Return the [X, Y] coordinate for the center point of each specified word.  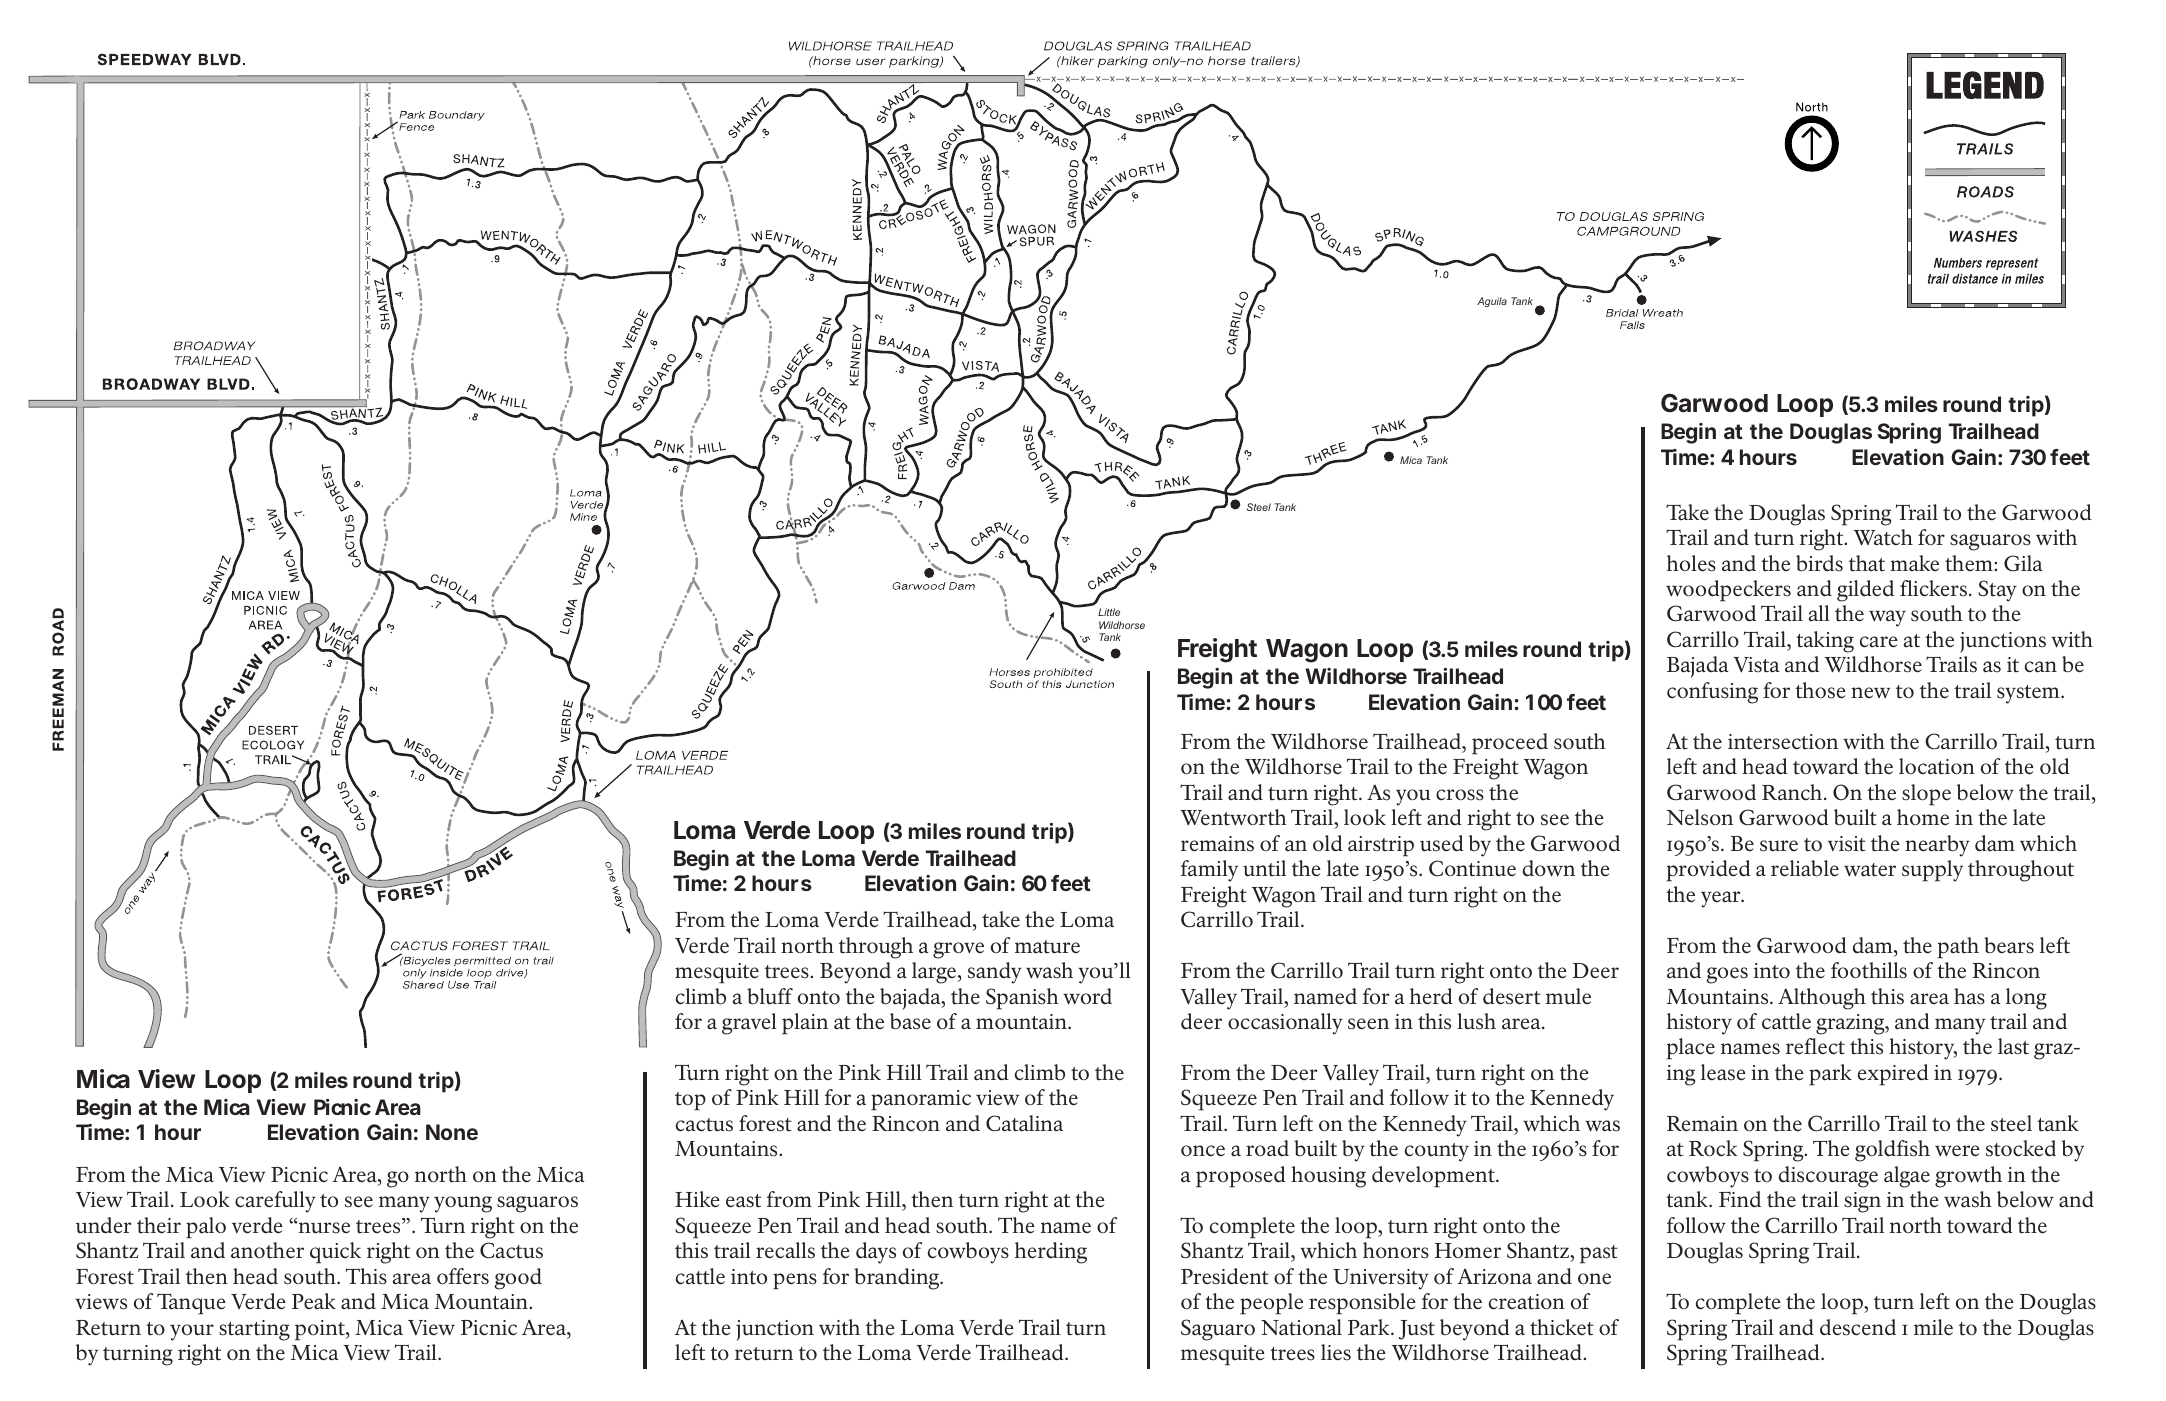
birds [1819, 563]
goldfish [1892, 1151]
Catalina [1024, 1123]
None [452, 1132]
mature [1047, 947]
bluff [770, 996]
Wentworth [1233, 817]
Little [1109, 612]
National [1301, 1327]
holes [1691, 563]
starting [254, 1330]
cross [1460, 795]
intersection [1783, 742]
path [1958, 948]
